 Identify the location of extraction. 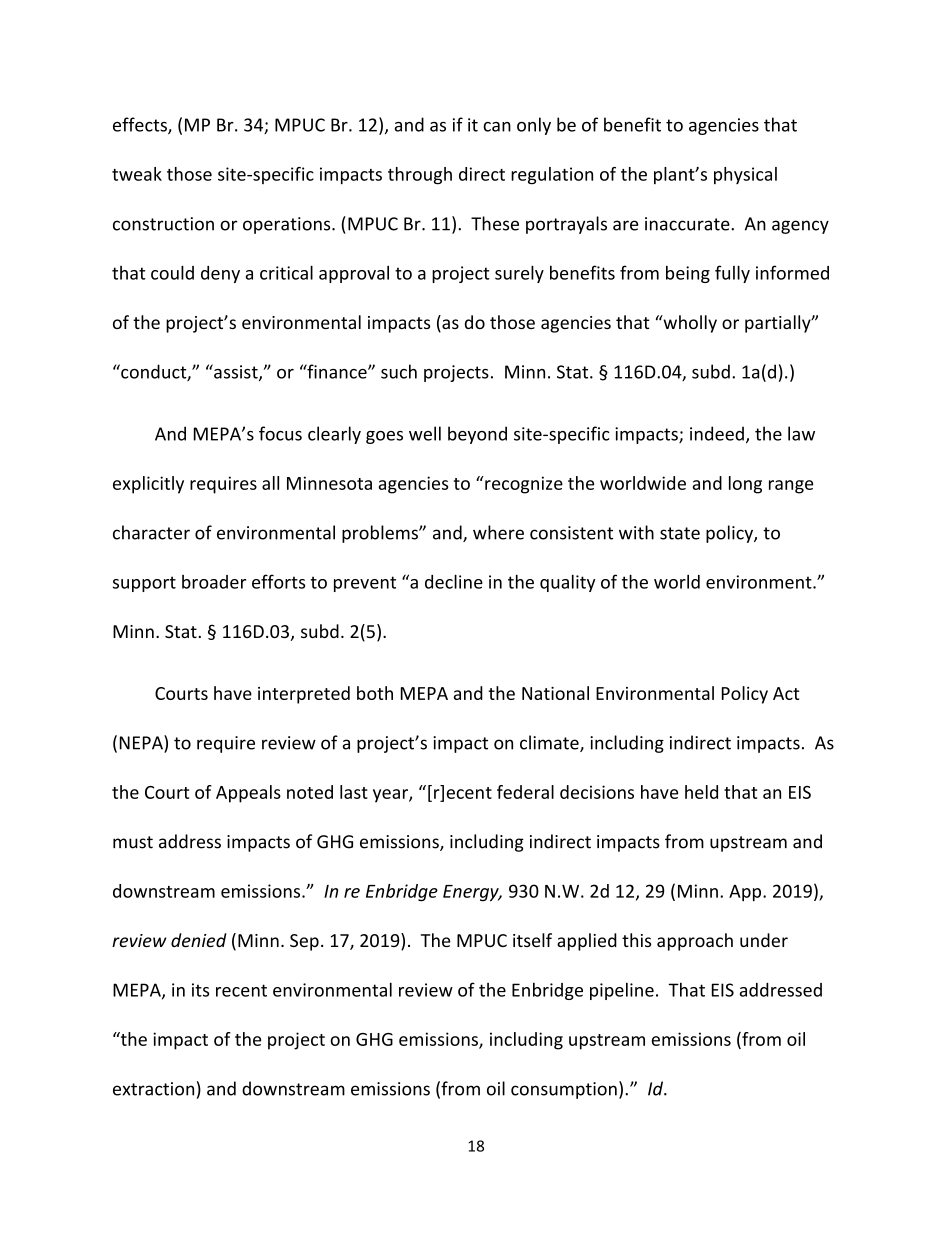
(153, 1089).
